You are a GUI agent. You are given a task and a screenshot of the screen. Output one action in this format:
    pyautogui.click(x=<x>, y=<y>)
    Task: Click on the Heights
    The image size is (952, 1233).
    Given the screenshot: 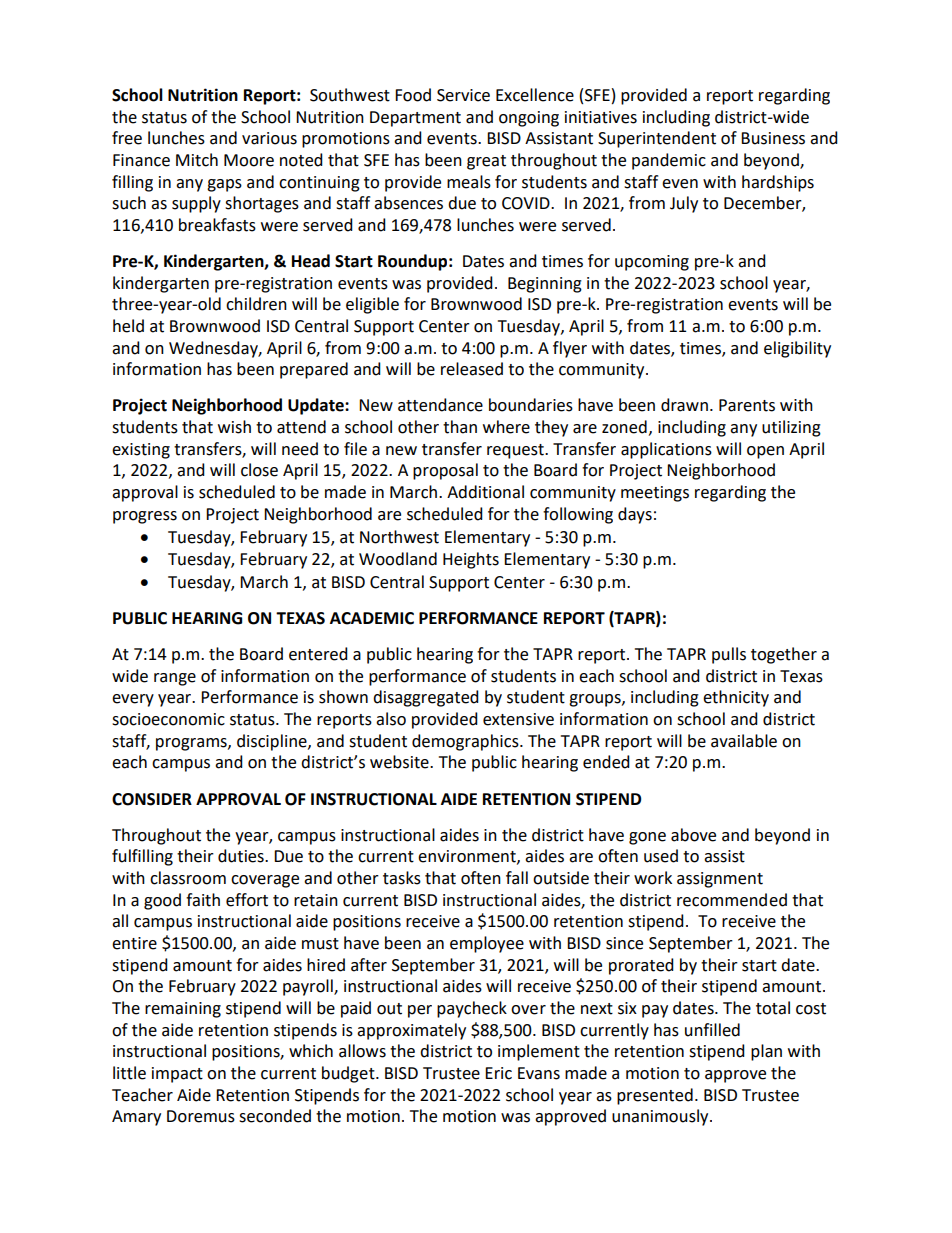 What is the action you would take?
    pyautogui.click(x=471, y=560)
